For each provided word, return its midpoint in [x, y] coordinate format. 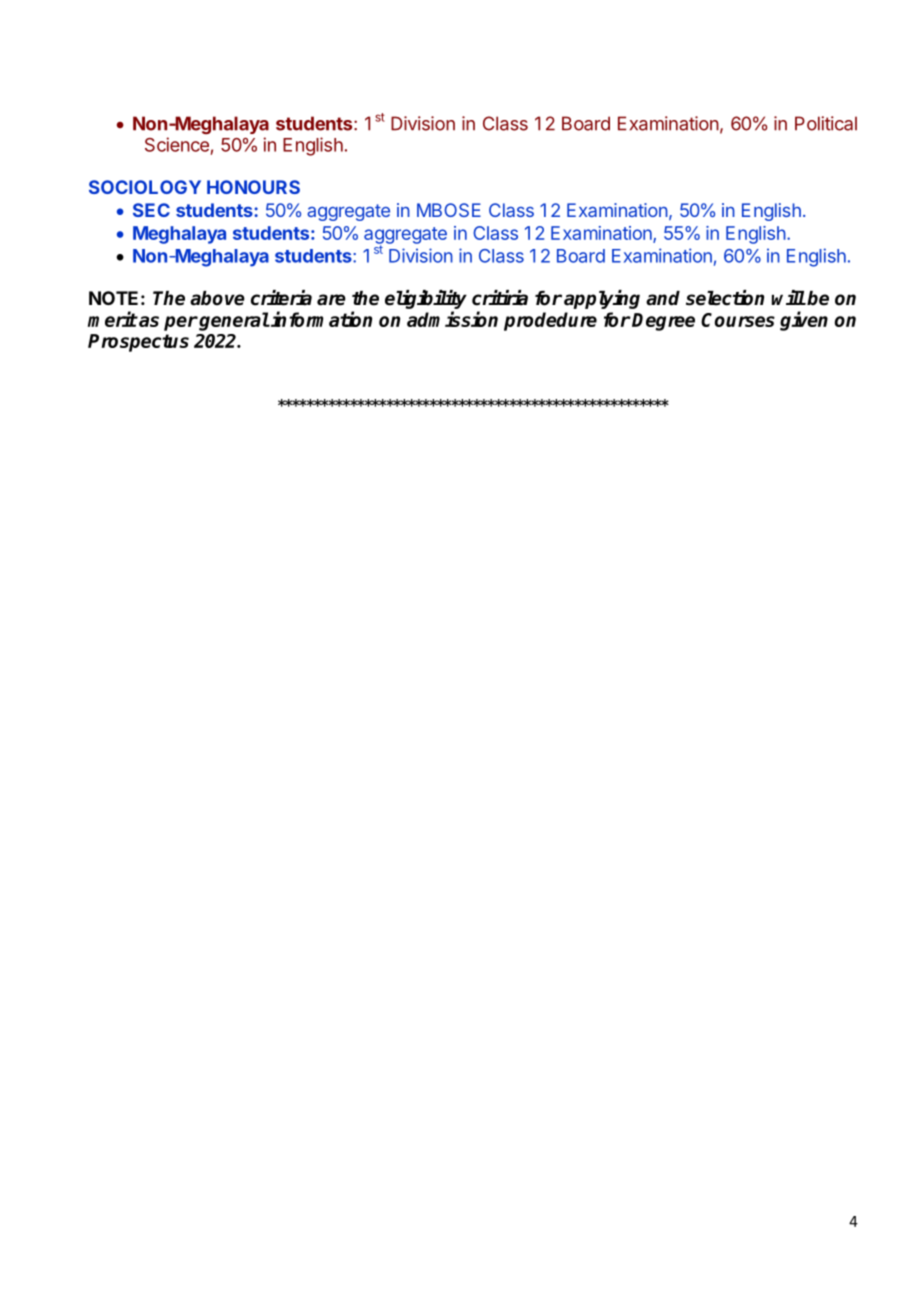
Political [826, 123]
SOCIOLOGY [145, 187]
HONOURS [253, 187]
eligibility [426, 301]
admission [452, 319]
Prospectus [138, 343]
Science [177, 144]
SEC [151, 210]
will [788, 297]
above [217, 298]
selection [725, 298]
